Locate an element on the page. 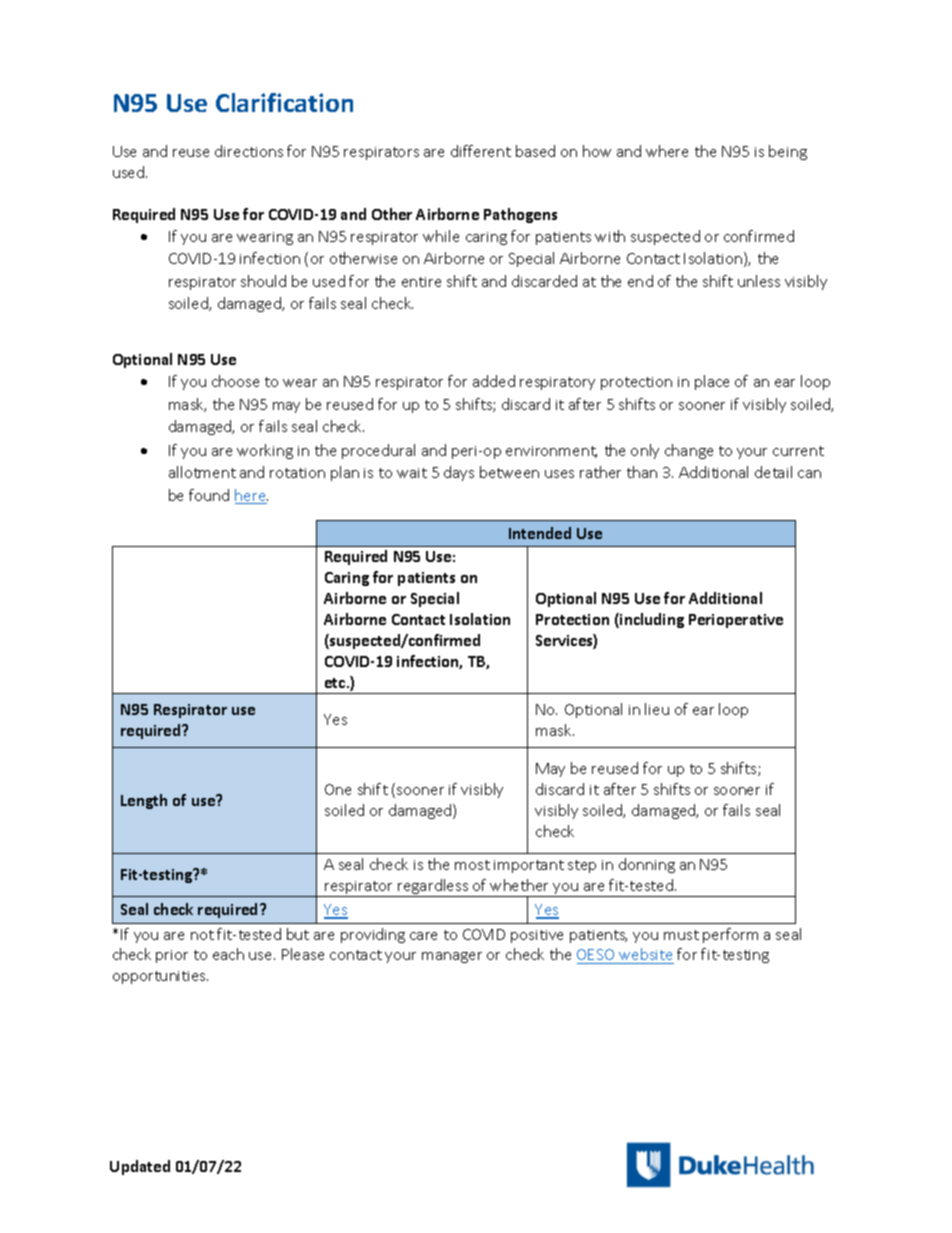  directions is located at coordinates (249, 151).
